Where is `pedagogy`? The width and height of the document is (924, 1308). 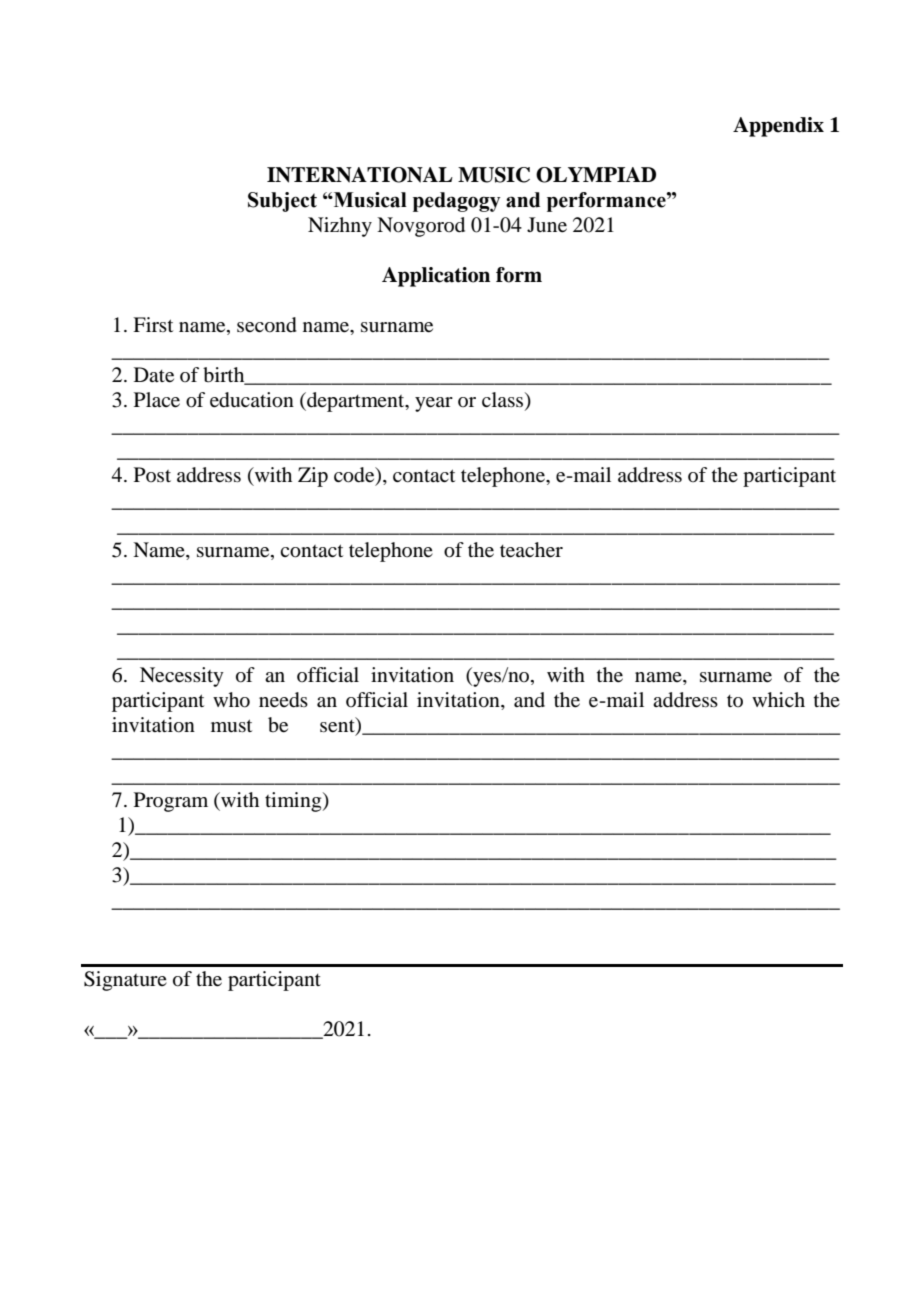
pedagogy is located at coordinates (456, 202).
